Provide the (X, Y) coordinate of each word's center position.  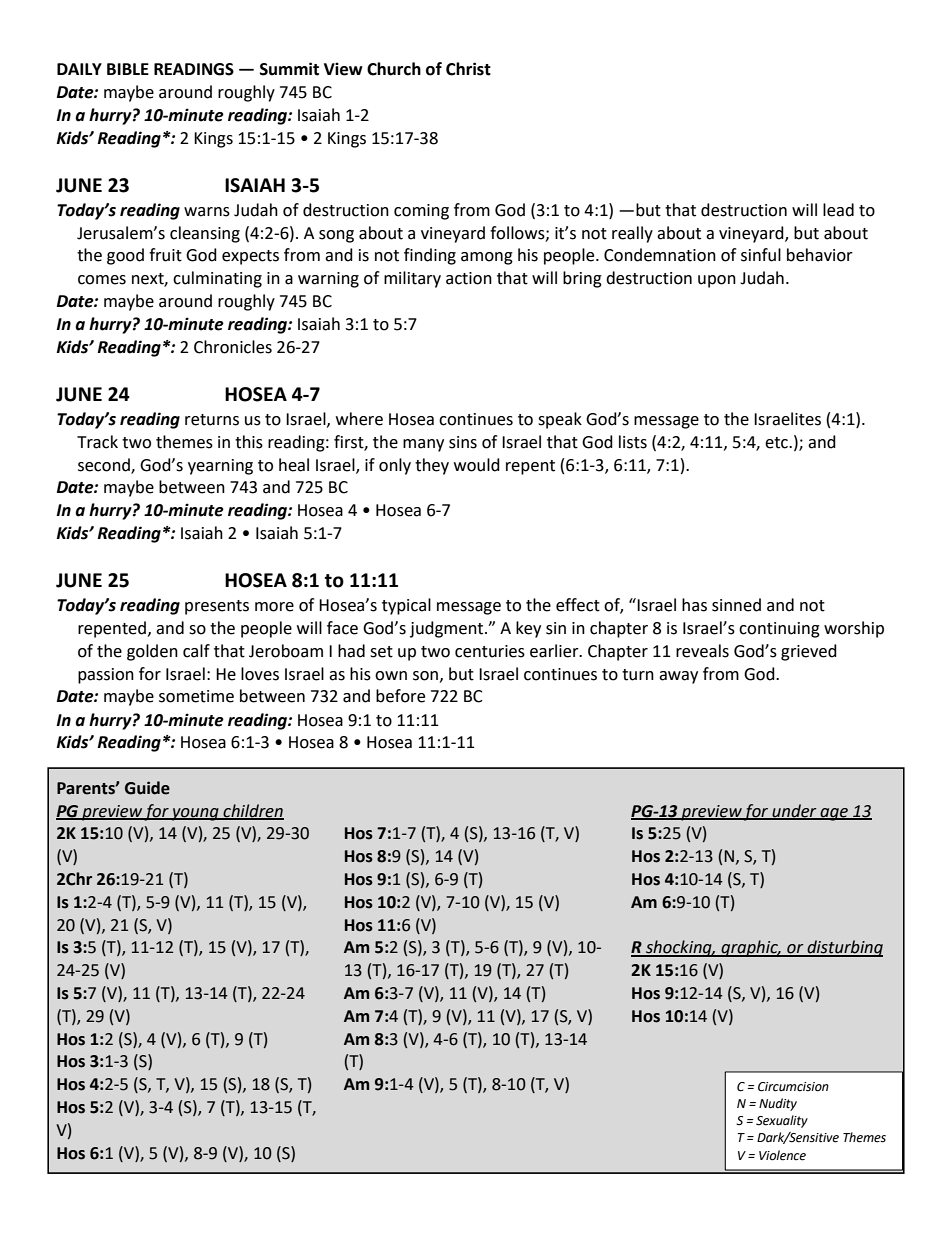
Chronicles (233, 347)
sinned (736, 605)
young (195, 814)
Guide (147, 788)
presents (217, 607)
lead (838, 210)
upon (717, 281)
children (252, 811)
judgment (448, 629)
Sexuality (782, 1121)
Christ (468, 69)
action (469, 278)
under (794, 811)
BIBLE (128, 69)
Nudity (778, 1104)
